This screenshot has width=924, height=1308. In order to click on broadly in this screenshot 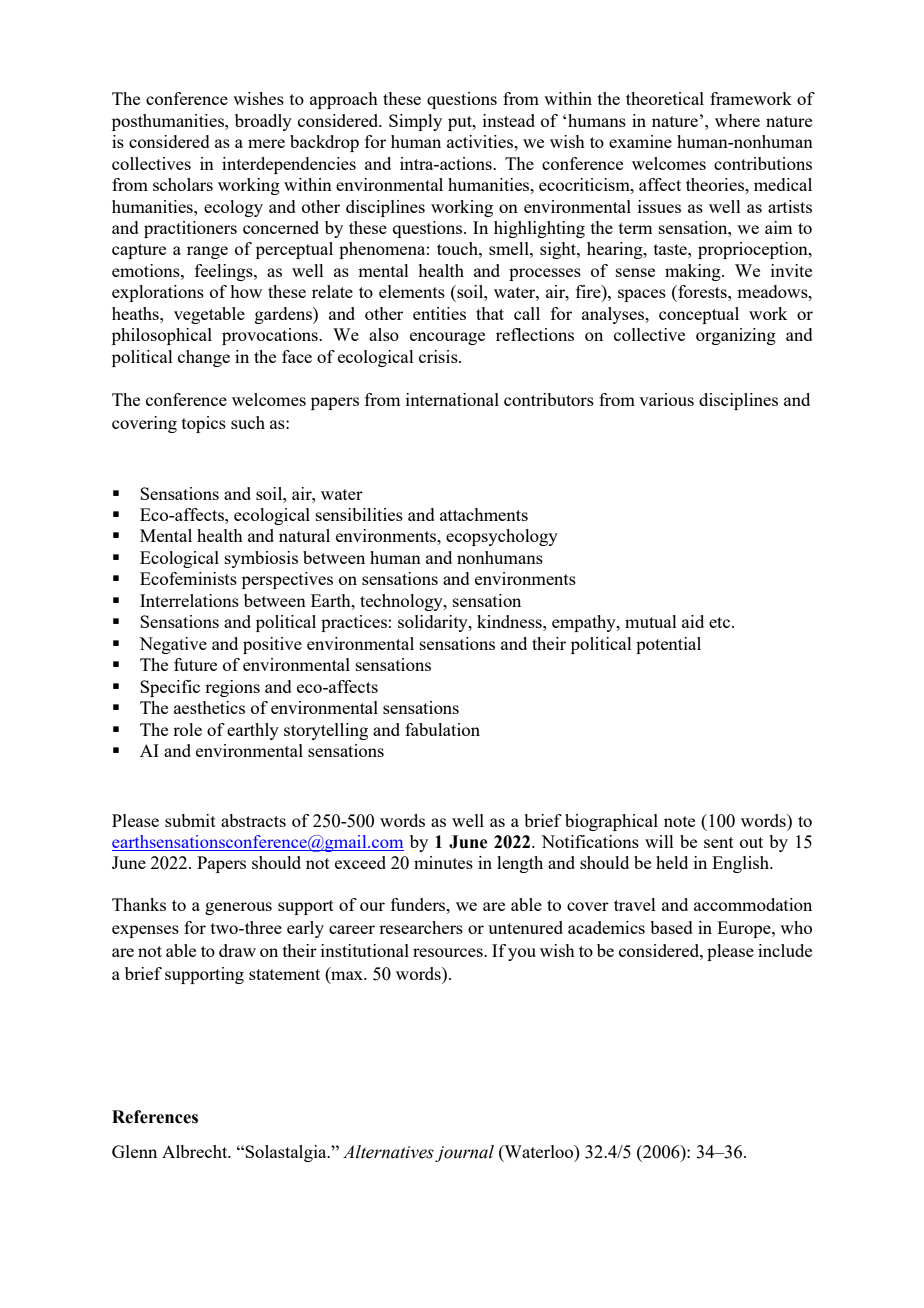, I will do `click(263, 122)`.
